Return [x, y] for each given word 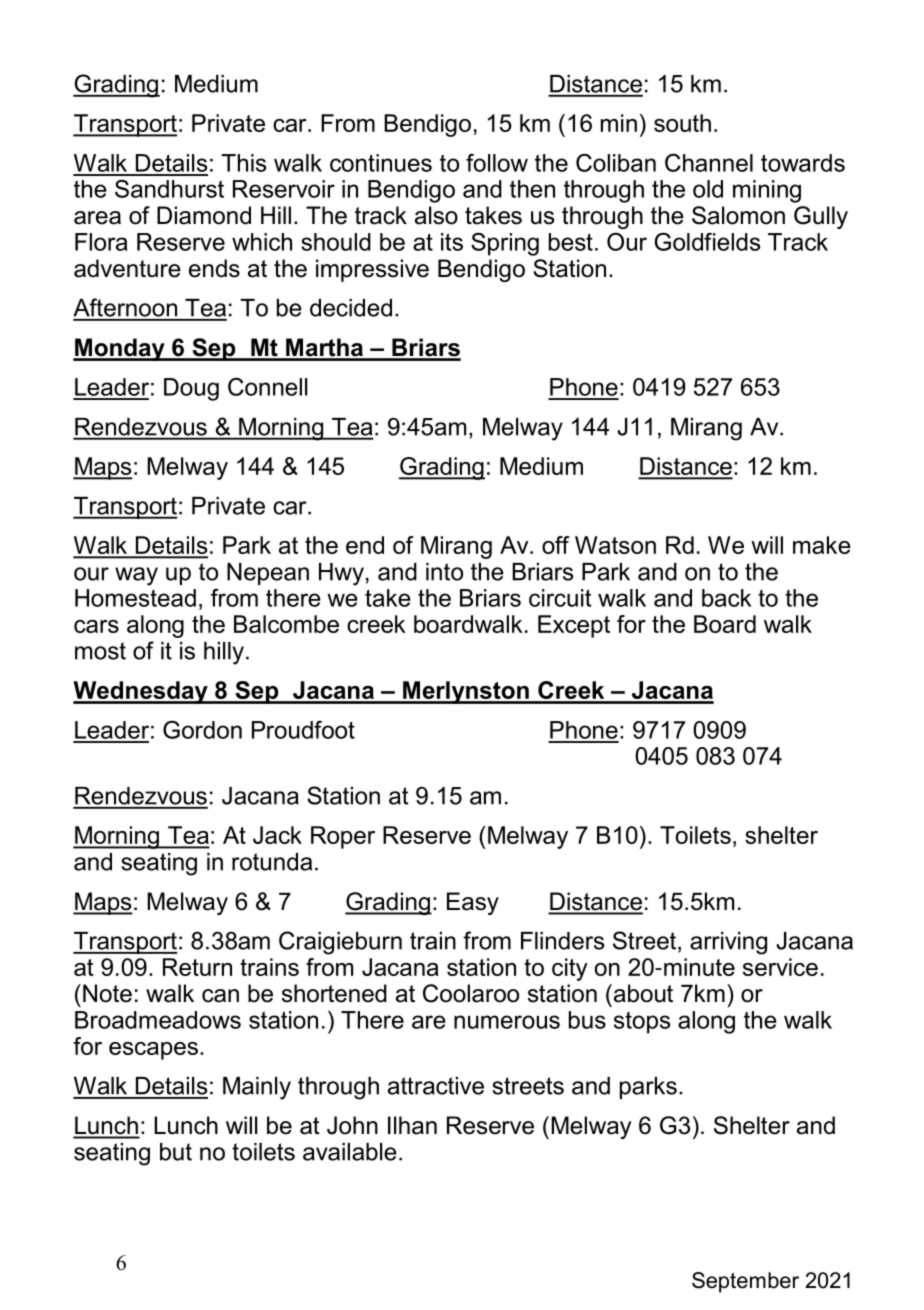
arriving [728, 943]
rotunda [272, 862]
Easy [473, 903]
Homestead [135, 598]
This [244, 163]
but [176, 1152]
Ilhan [412, 1125]
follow [497, 163]
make [822, 545]
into [444, 572]
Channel [709, 163]
